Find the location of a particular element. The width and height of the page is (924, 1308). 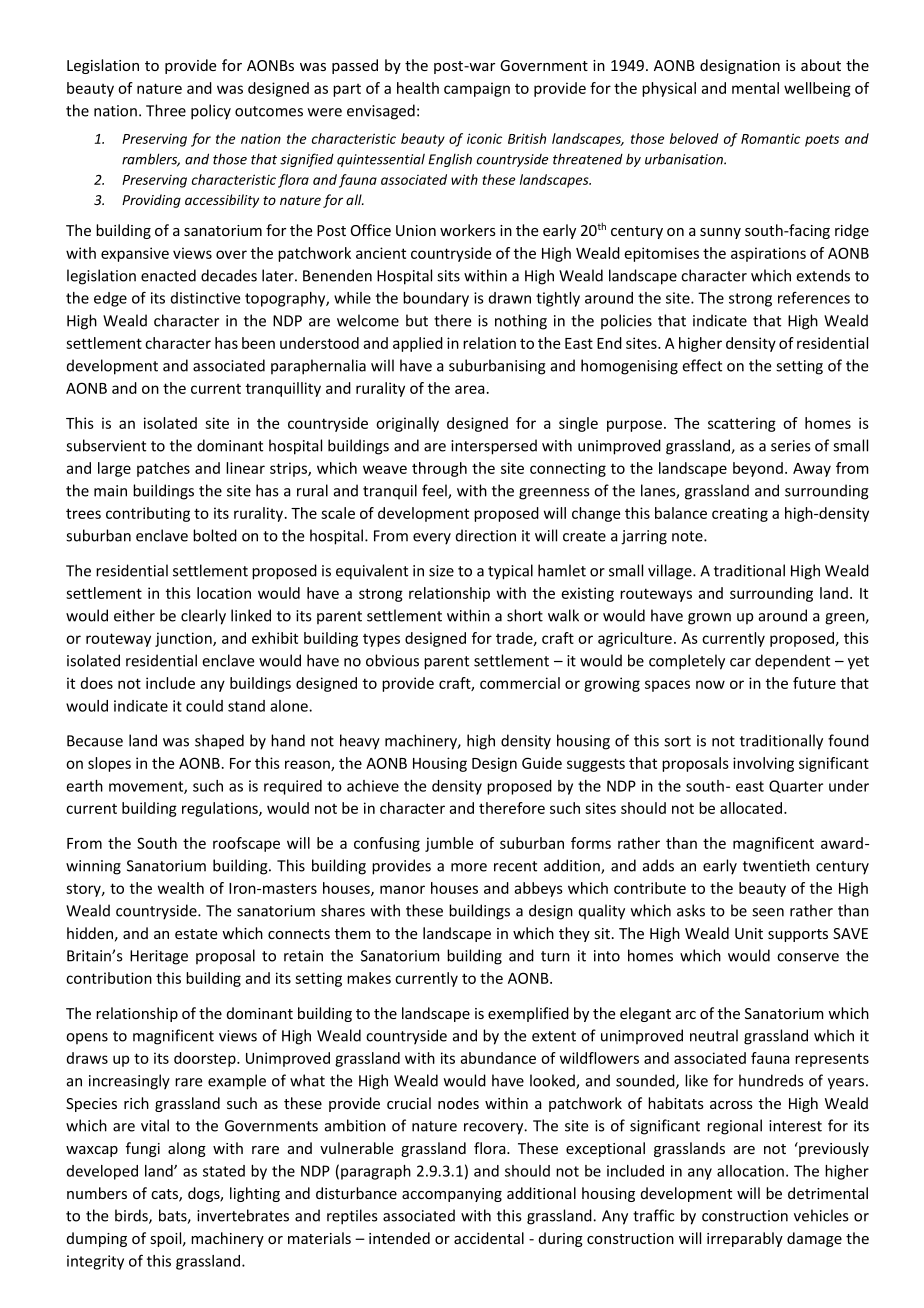

junction is located at coordinates (184, 639).
